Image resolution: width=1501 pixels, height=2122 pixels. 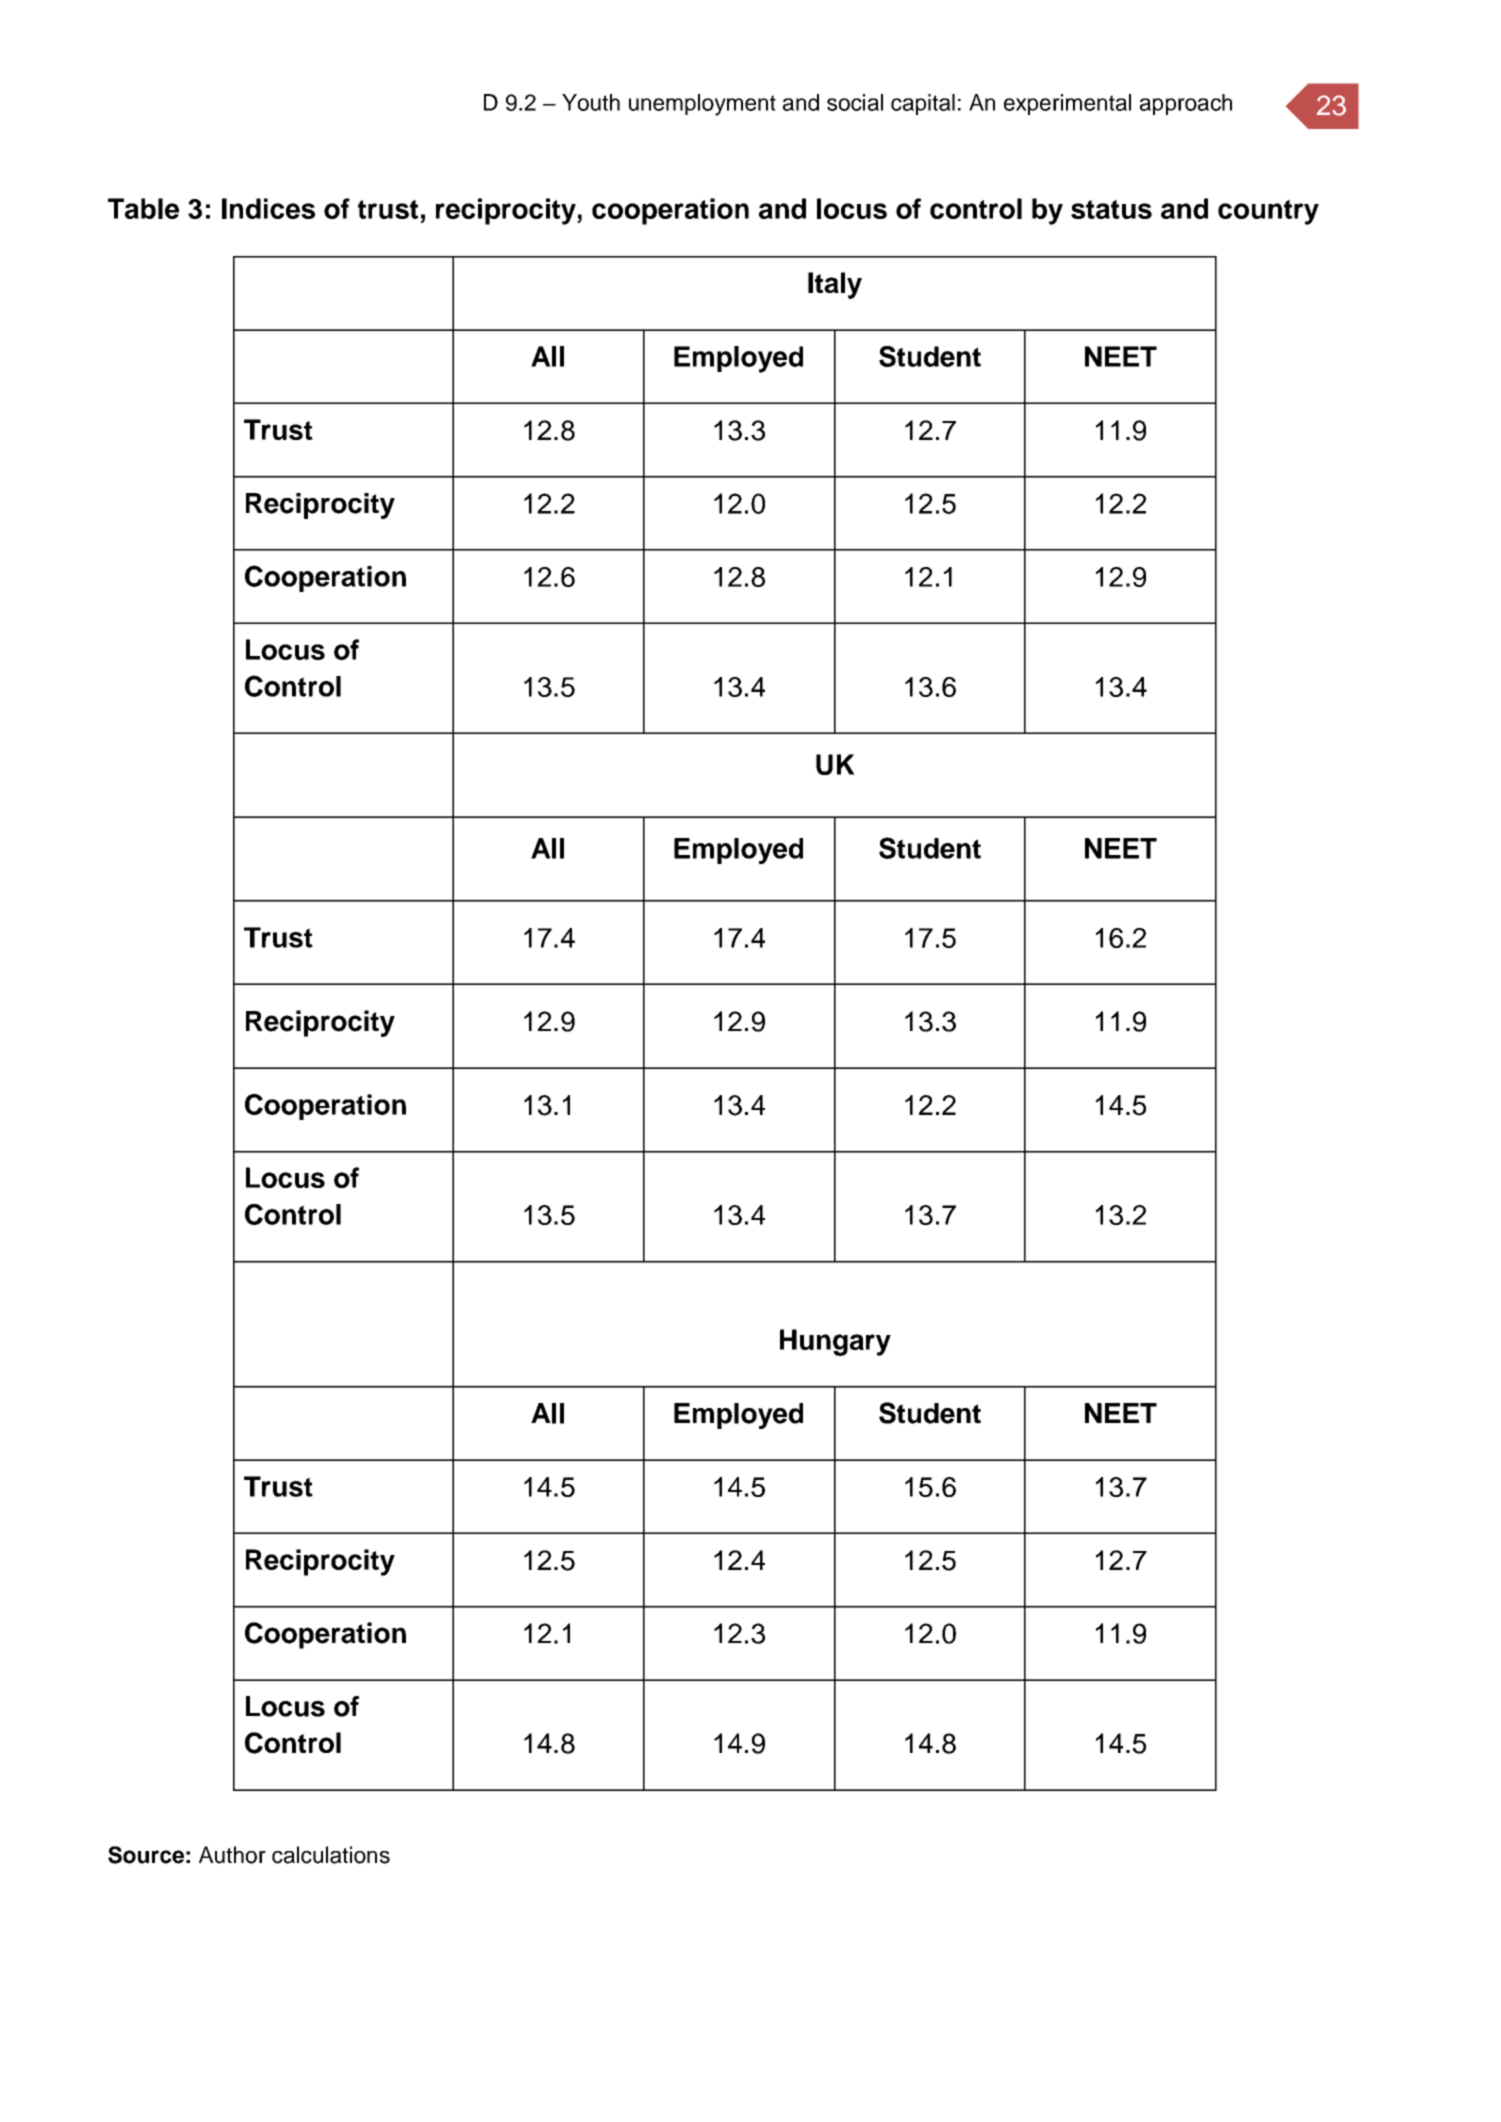 I want to click on Hungary, so click(x=835, y=1342).
